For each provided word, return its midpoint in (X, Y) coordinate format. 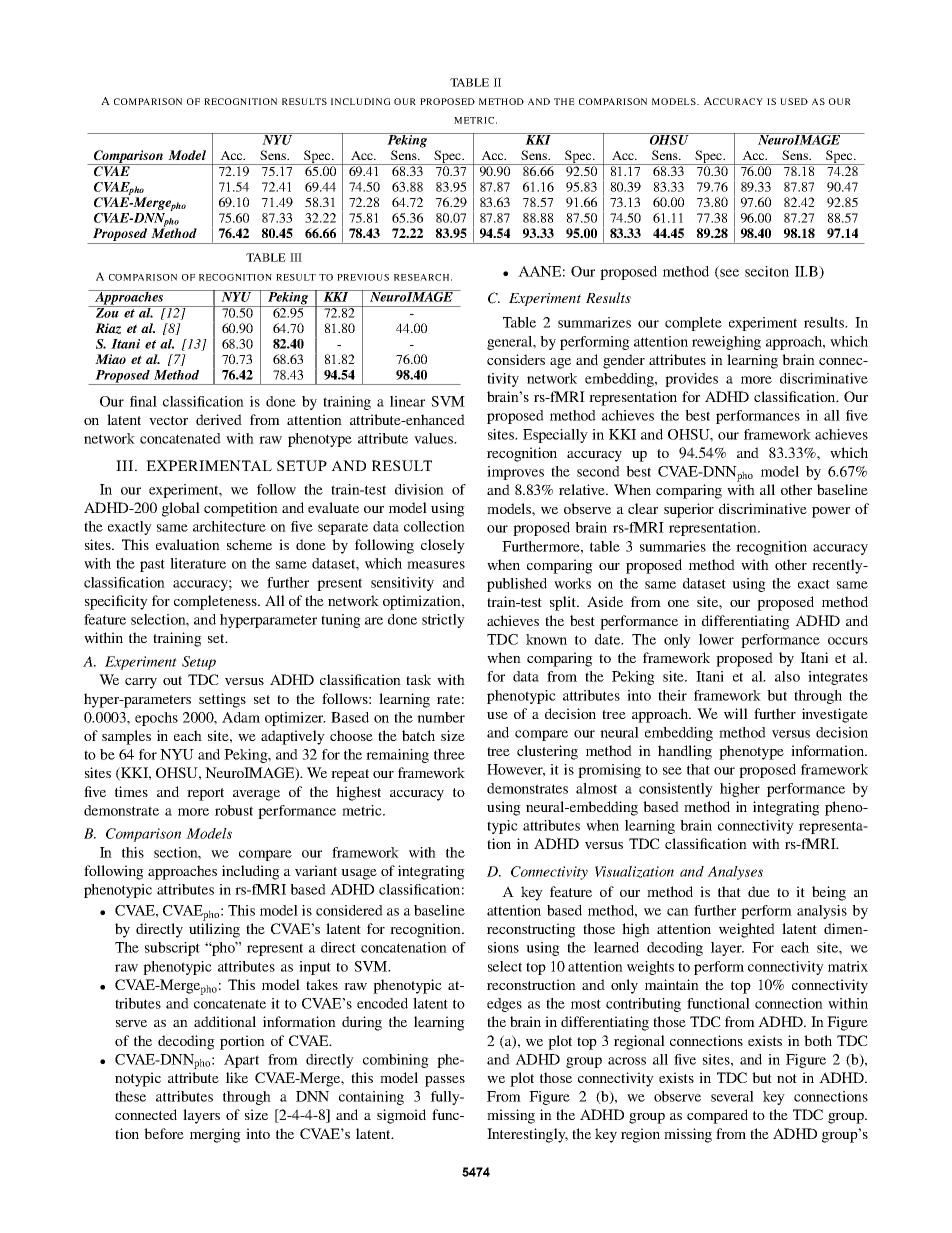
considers (516, 359)
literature (198, 563)
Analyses (735, 873)
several (732, 1096)
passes (445, 1081)
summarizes (594, 322)
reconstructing (531, 930)
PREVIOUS (363, 277)
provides (691, 380)
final (143, 401)
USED (794, 101)
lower (716, 639)
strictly (443, 621)
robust (234, 810)
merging (215, 1135)
